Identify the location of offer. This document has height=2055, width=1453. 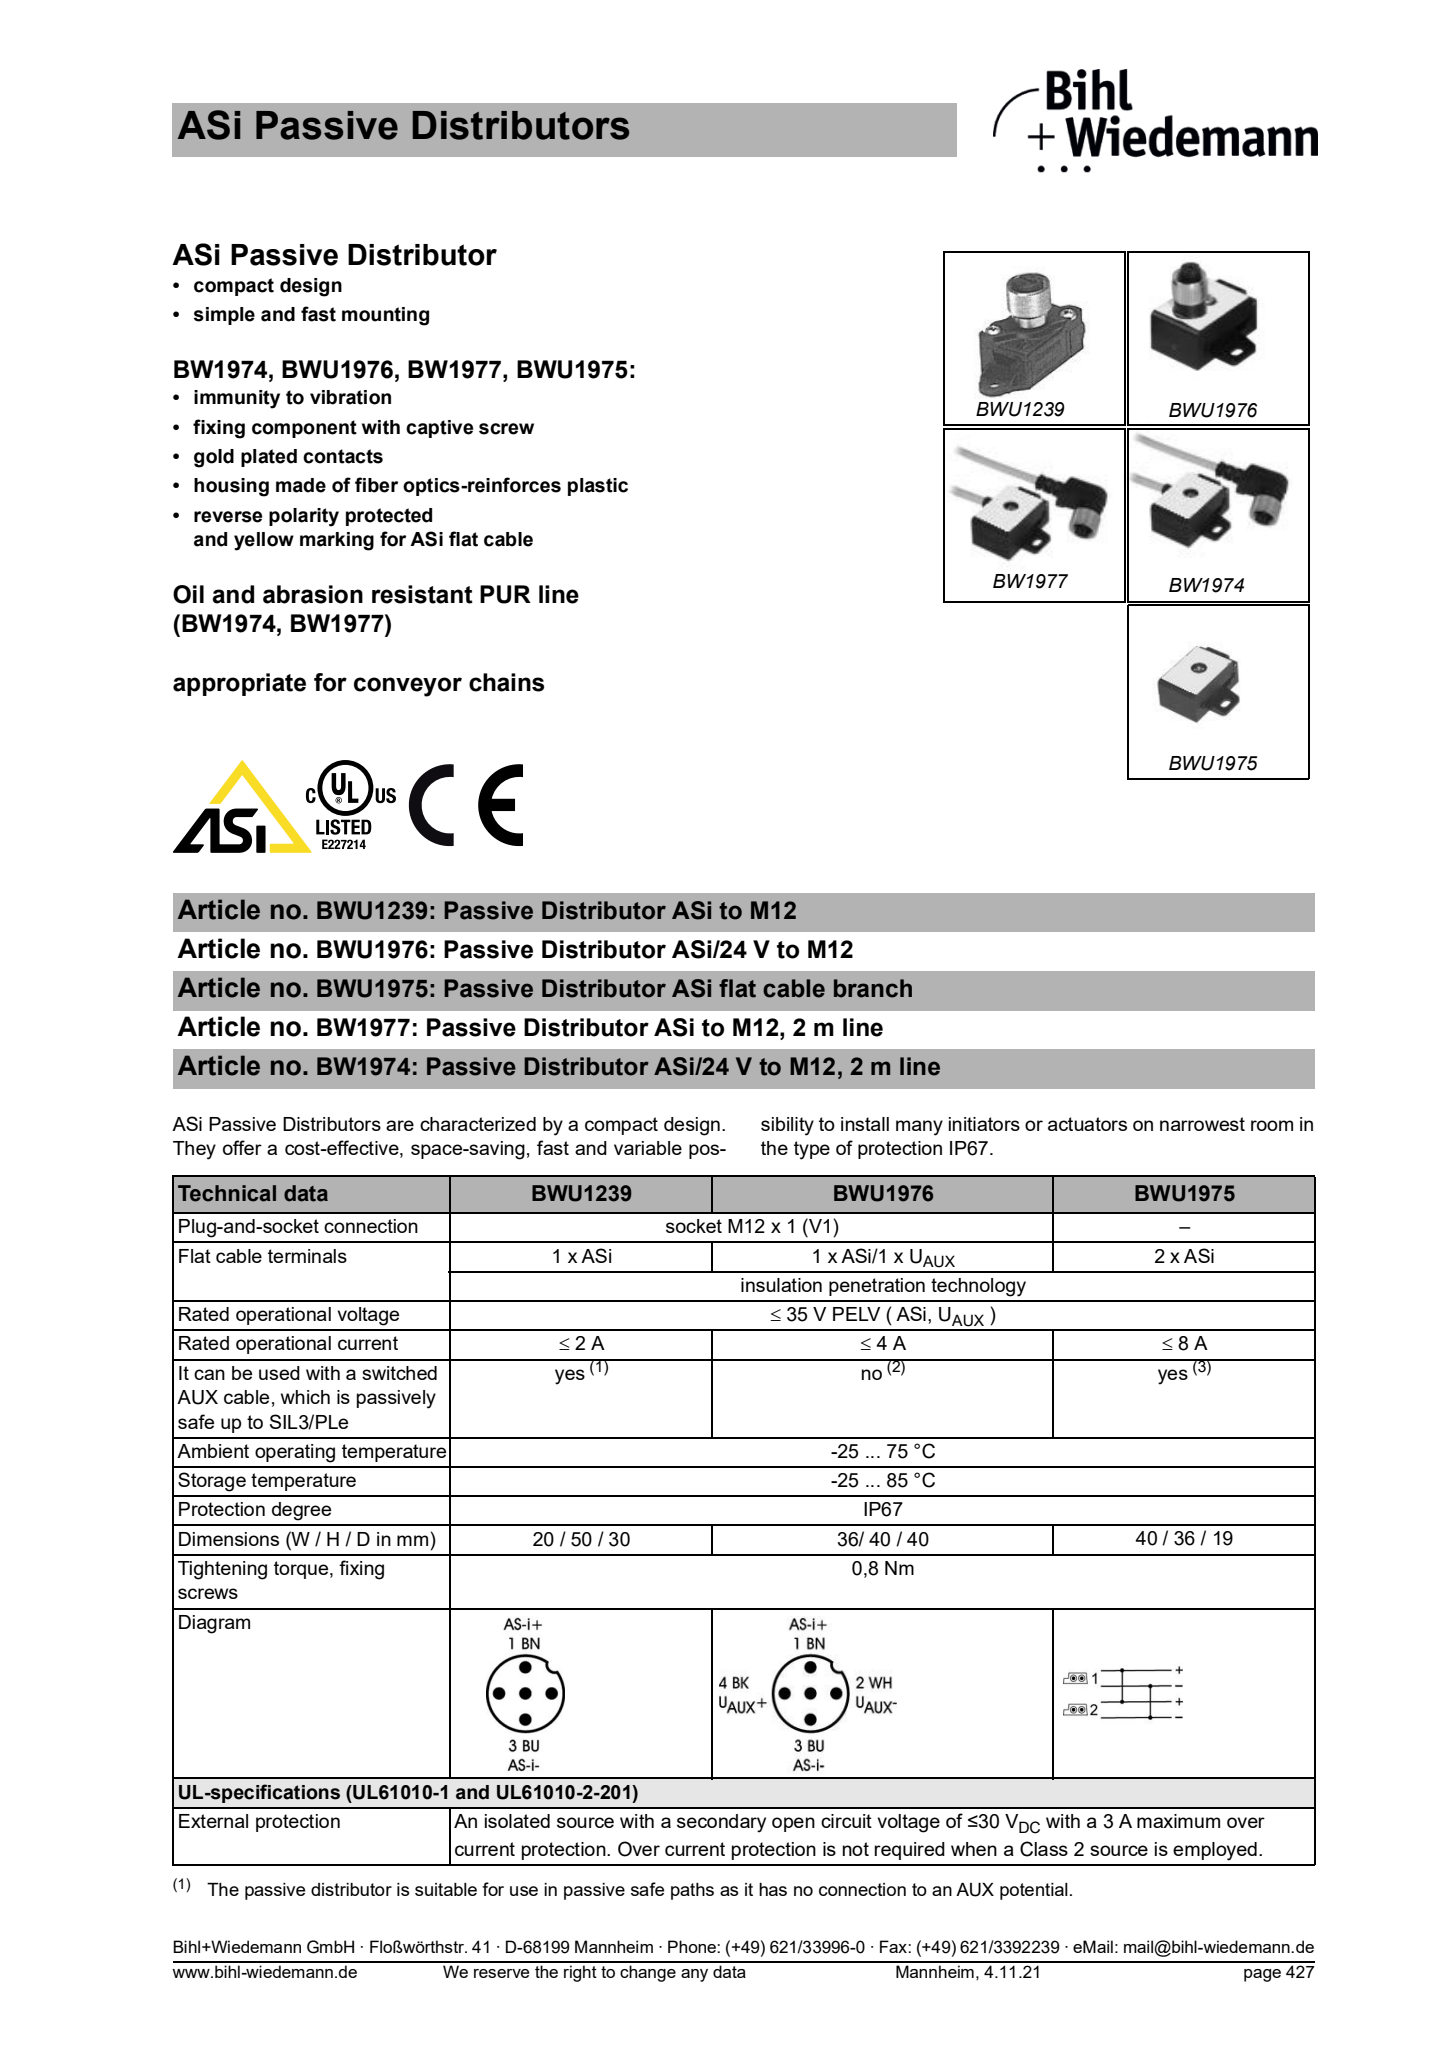
(242, 1147).
